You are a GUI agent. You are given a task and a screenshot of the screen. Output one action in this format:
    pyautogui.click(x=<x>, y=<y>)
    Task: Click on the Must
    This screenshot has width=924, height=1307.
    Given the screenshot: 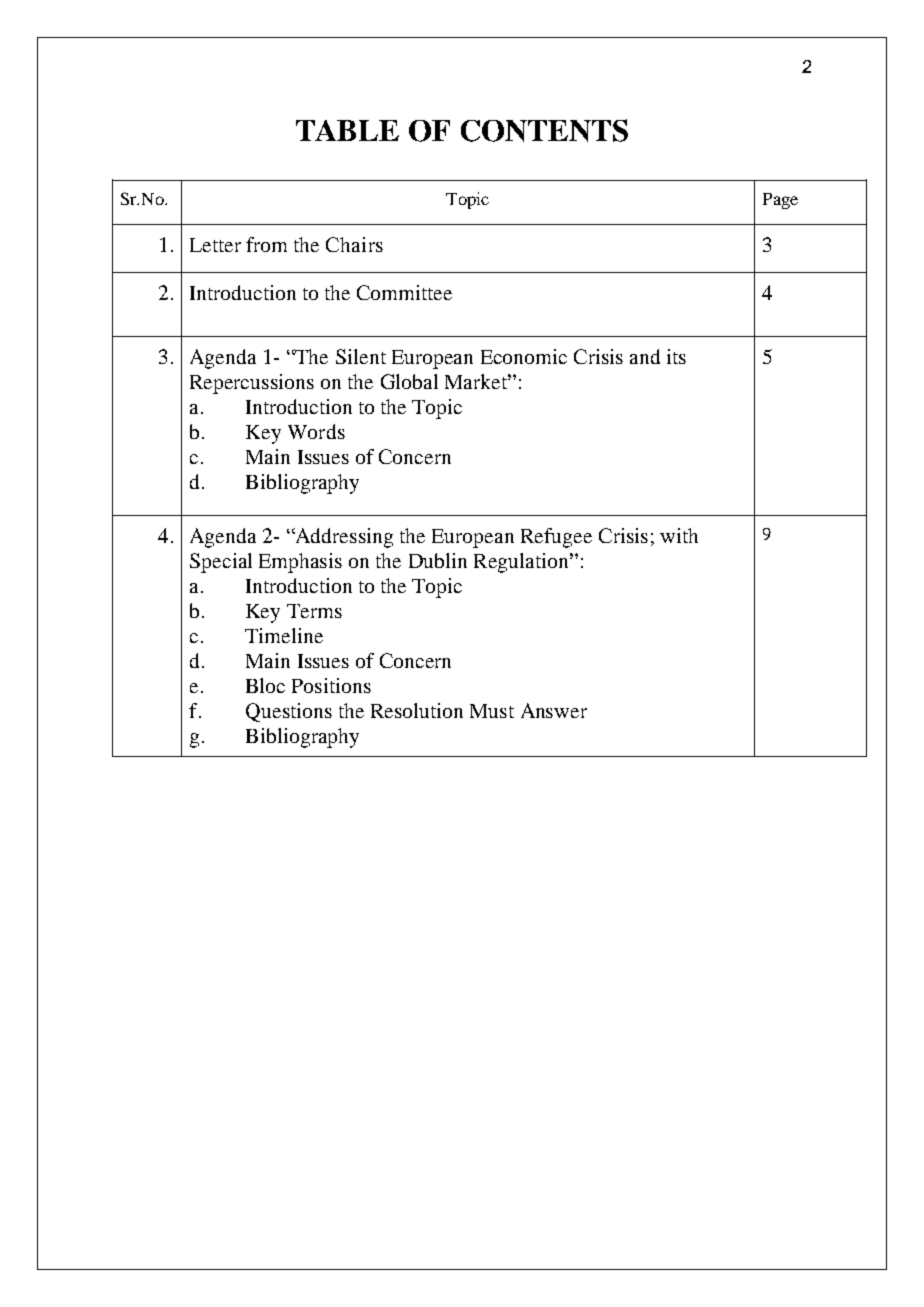 What is the action you would take?
    pyautogui.click(x=492, y=711)
